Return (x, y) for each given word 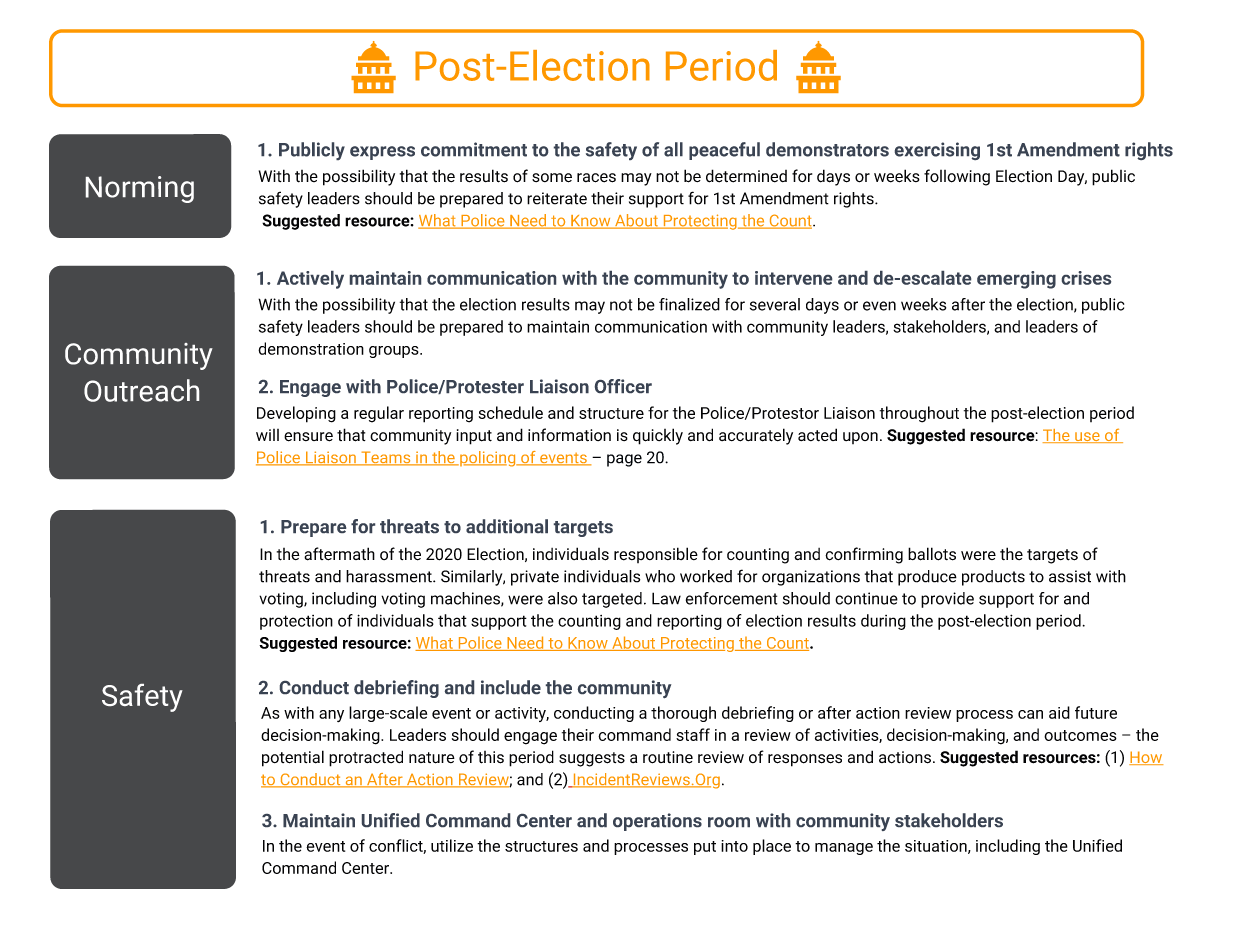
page (624, 460)
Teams (386, 458)
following (957, 177)
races (596, 178)
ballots (932, 554)
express (382, 153)
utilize (452, 845)
